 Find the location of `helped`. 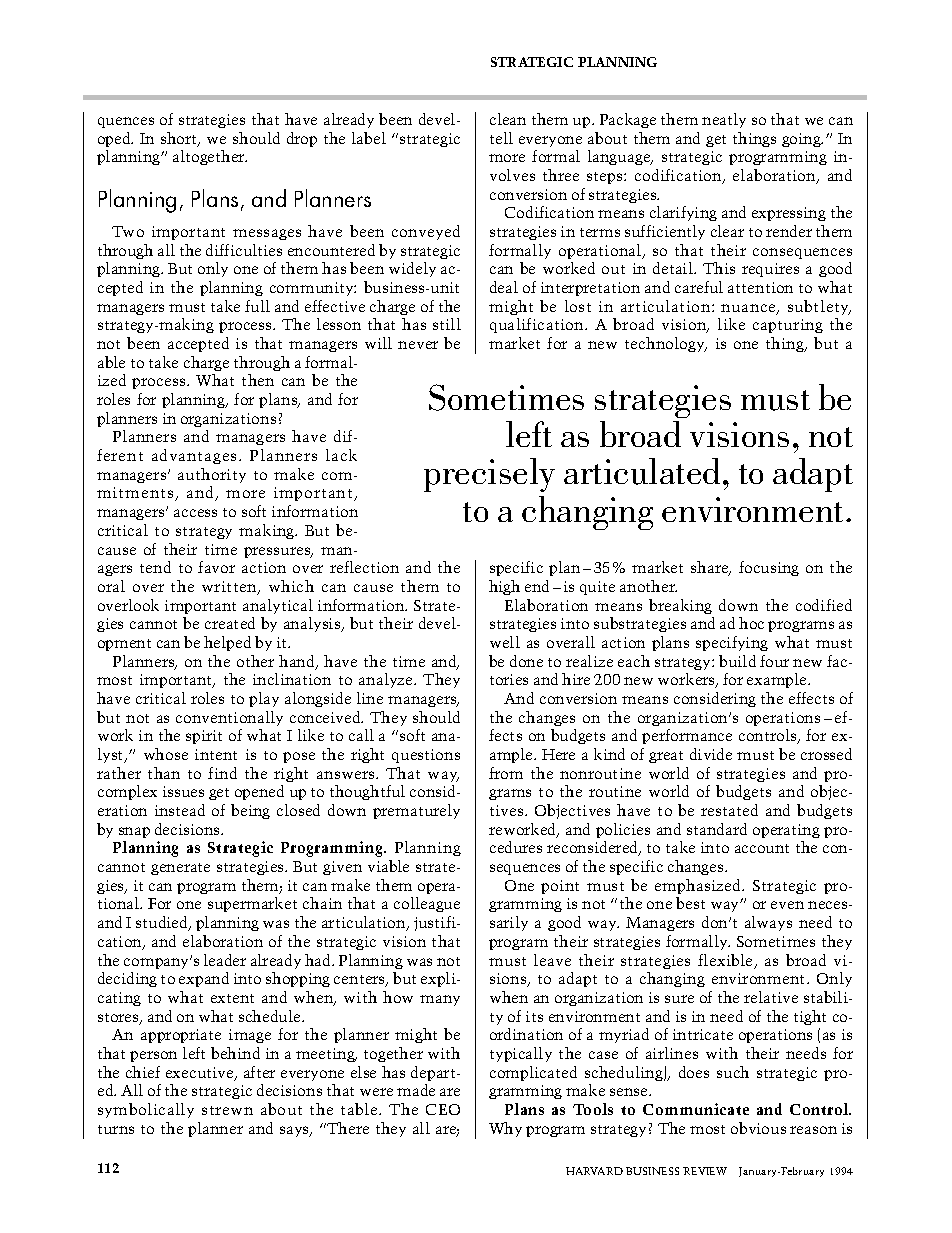

helped is located at coordinates (227, 643).
